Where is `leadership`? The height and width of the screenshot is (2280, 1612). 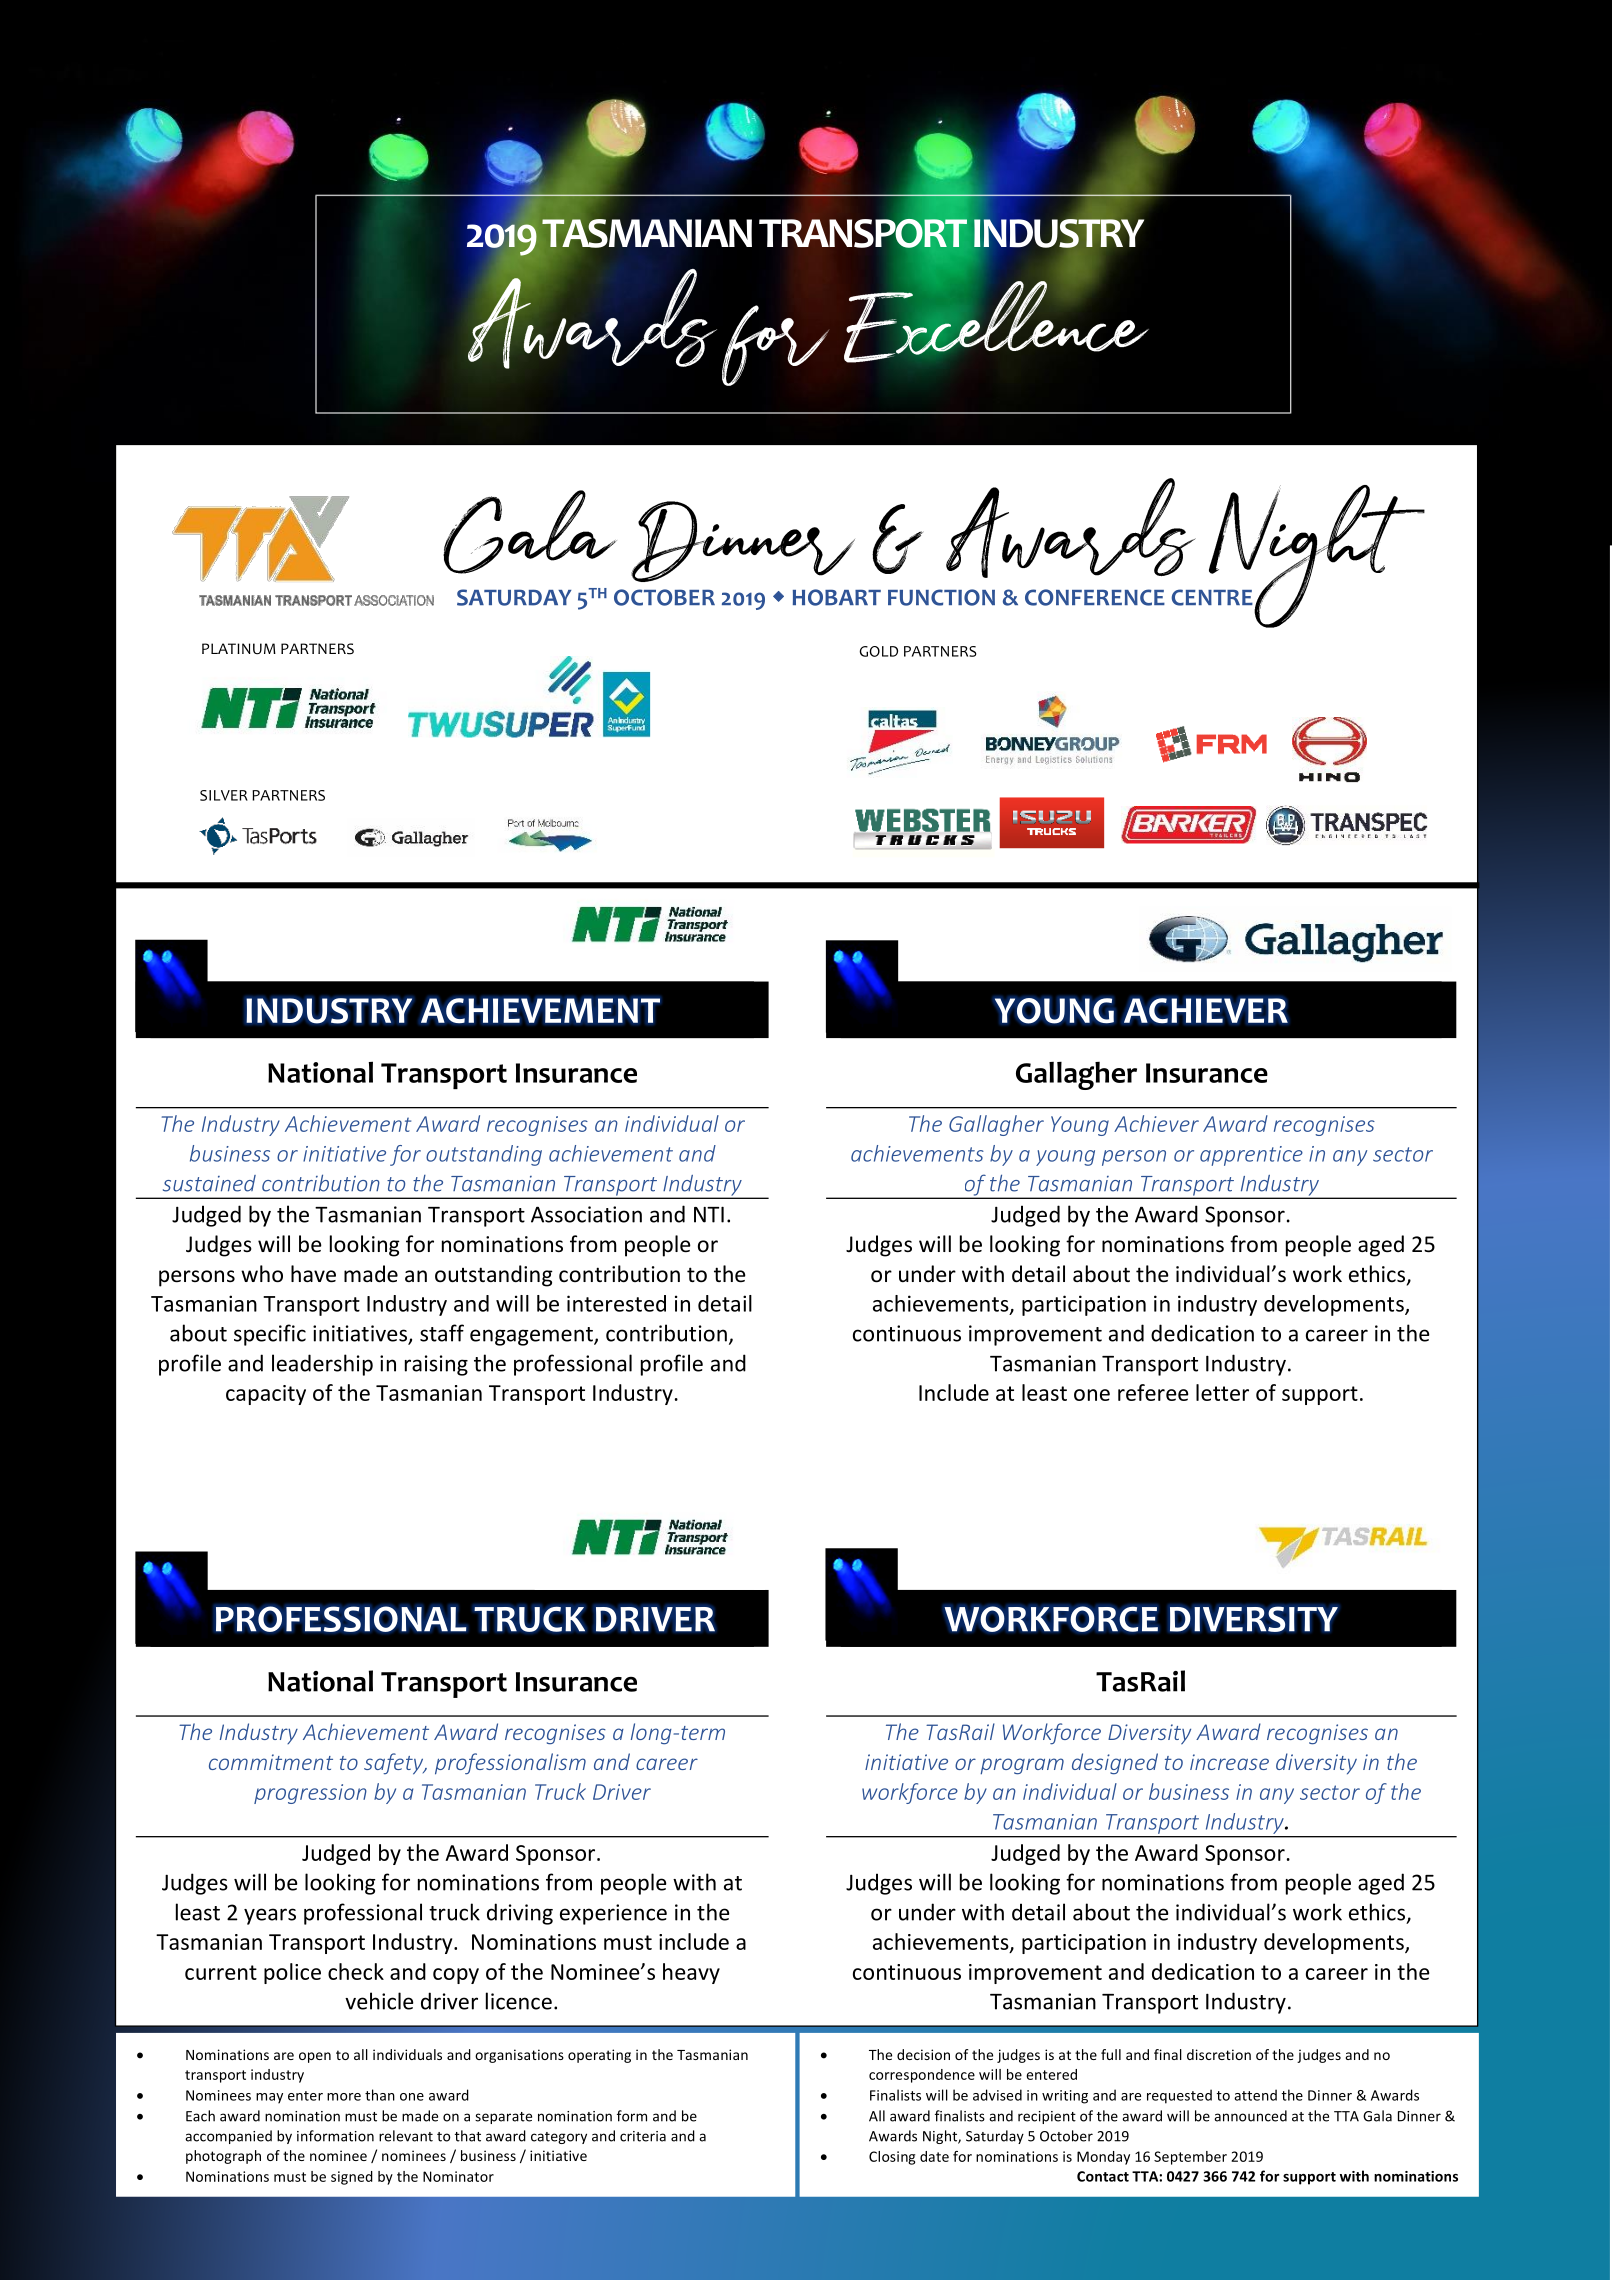
leadership is located at coordinates (322, 1365).
